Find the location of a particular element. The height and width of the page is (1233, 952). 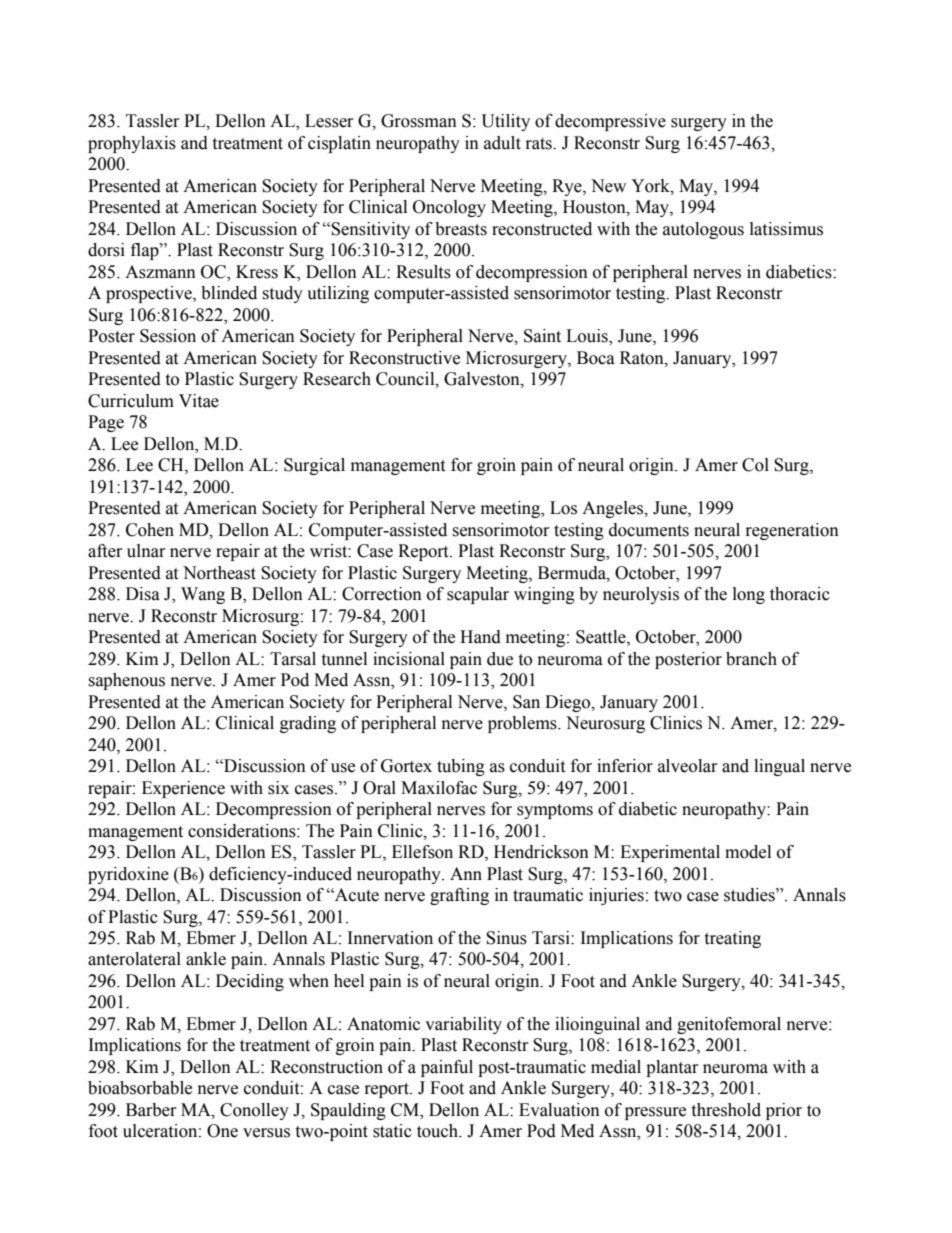

prophylaxis is located at coordinates (132, 144).
